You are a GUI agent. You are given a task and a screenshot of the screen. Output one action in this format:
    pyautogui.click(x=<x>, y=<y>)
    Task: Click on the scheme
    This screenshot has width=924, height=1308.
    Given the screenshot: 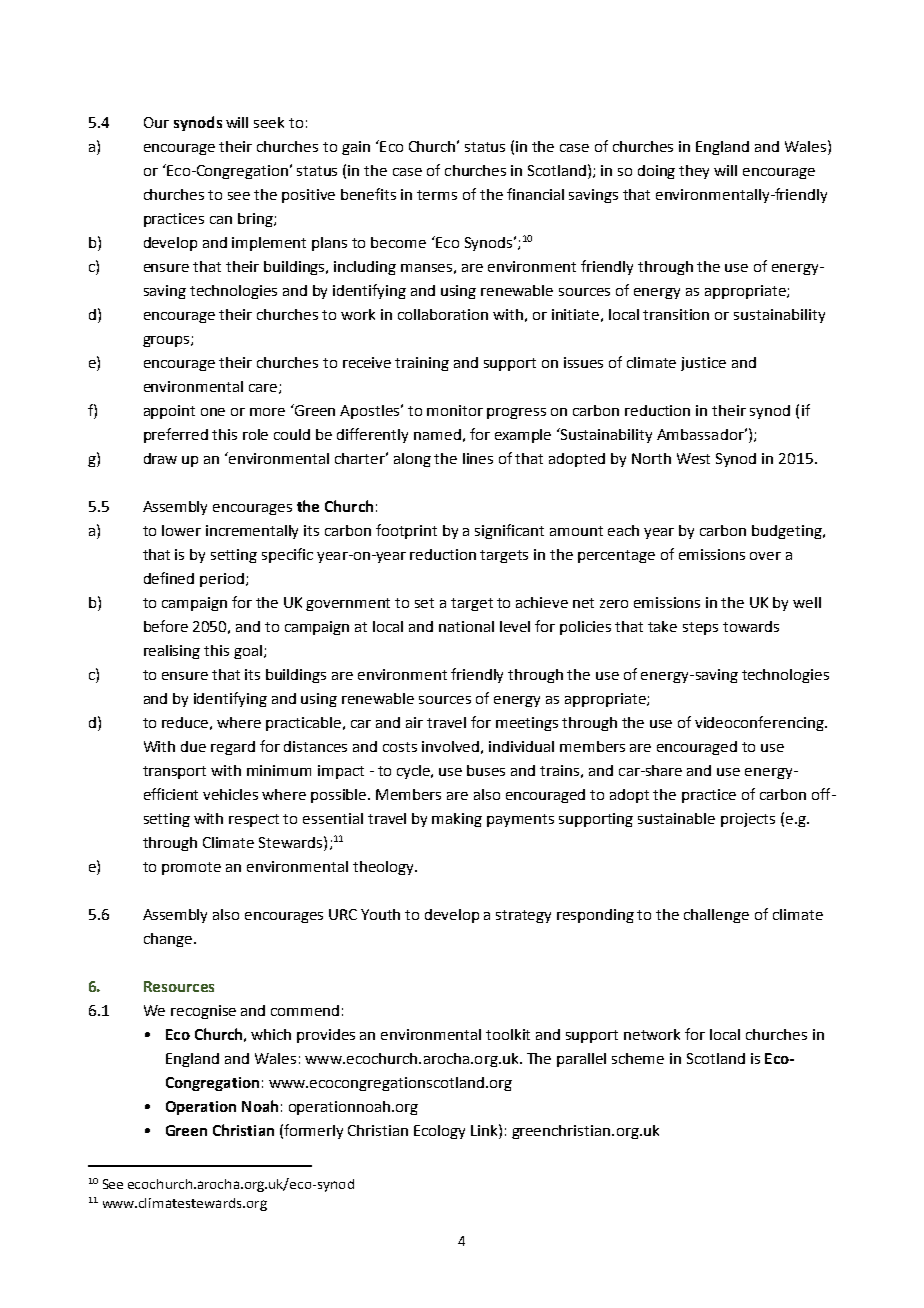 What is the action you would take?
    pyautogui.click(x=638, y=1058)
